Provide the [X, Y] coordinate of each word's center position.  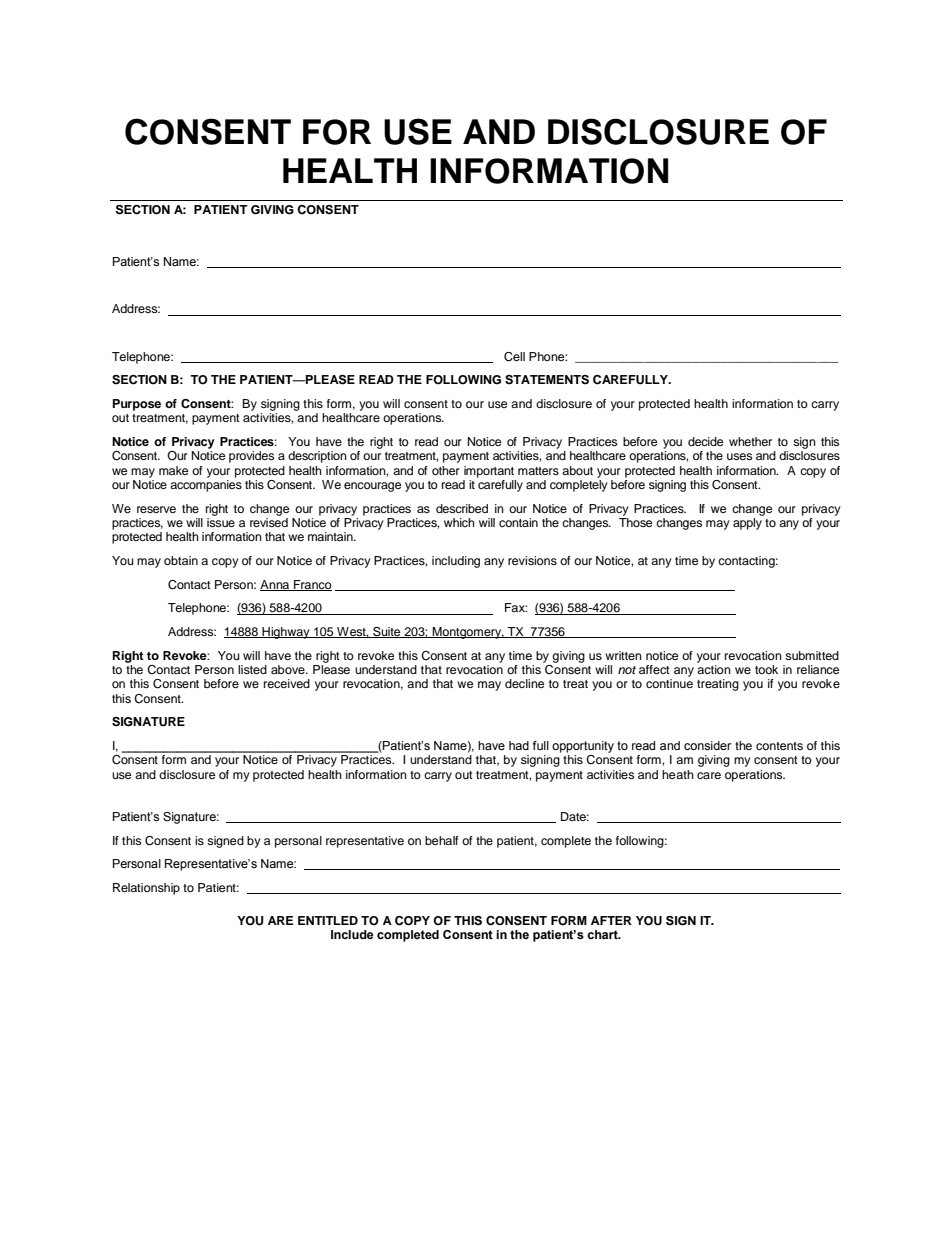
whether [750, 441]
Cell [514, 357]
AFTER [611, 920]
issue [221, 522]
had [519, 745]
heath [678, 774]
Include [352, 934]
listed [252, 669]
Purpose [137, 405]
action [714, 669]
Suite [387, 632]
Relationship [146, 889]
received [287, 683]
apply [747, 524]
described [462, 508]
